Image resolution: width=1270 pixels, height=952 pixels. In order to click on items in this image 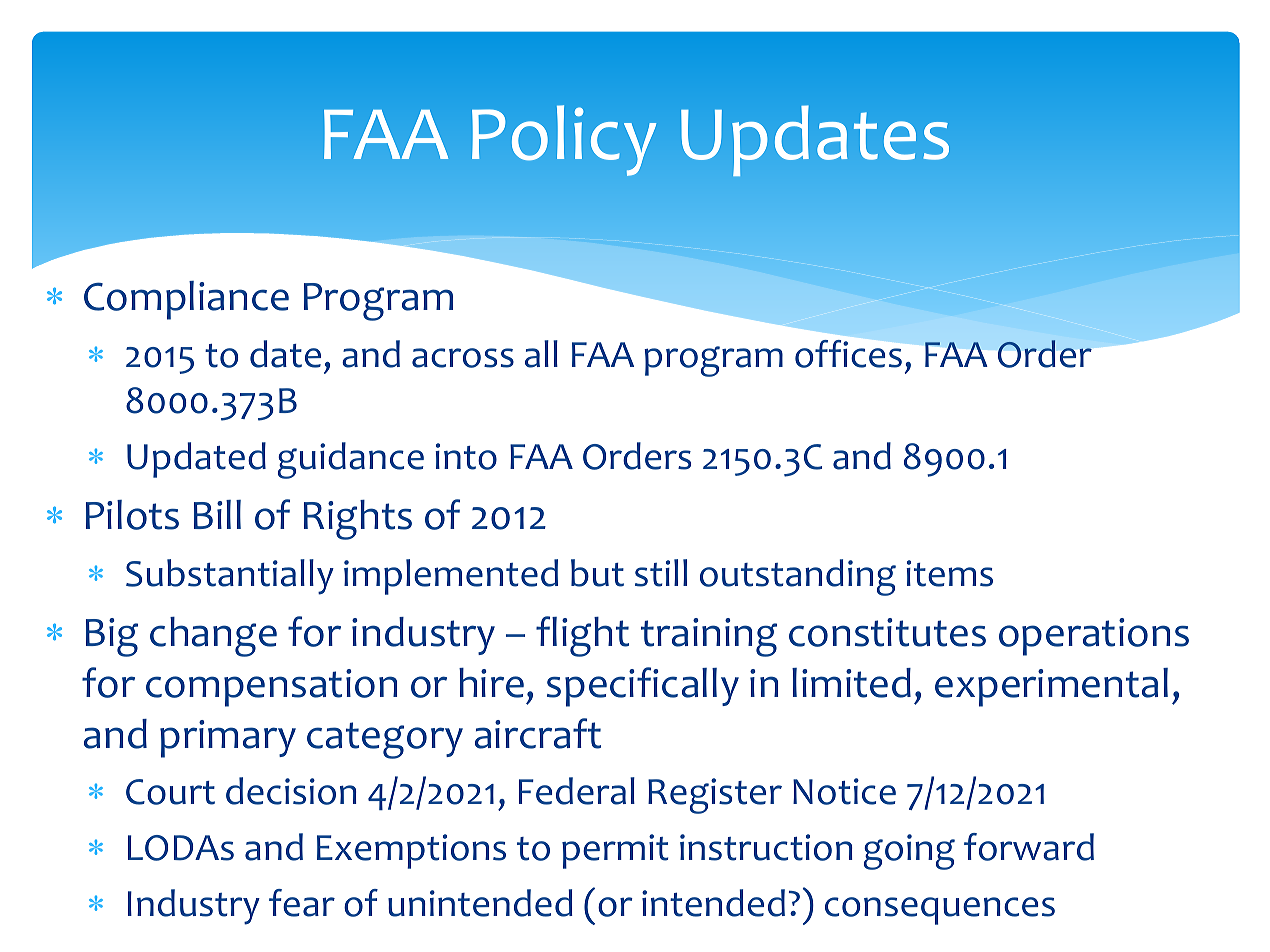, I will do `click(949, 573)`.
